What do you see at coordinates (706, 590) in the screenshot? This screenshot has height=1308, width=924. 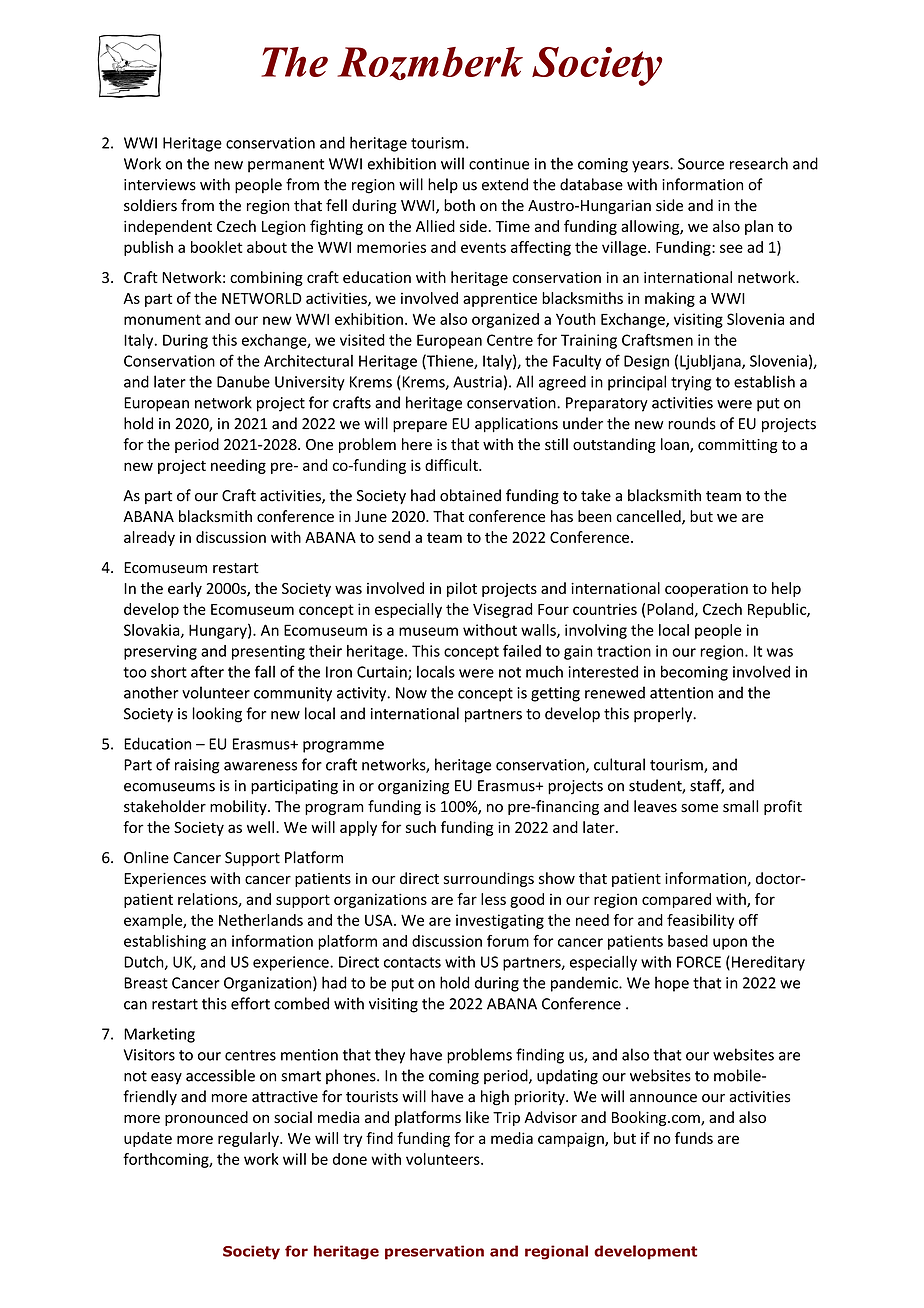 I see `cooperation` at bounding box center [706, 590].
